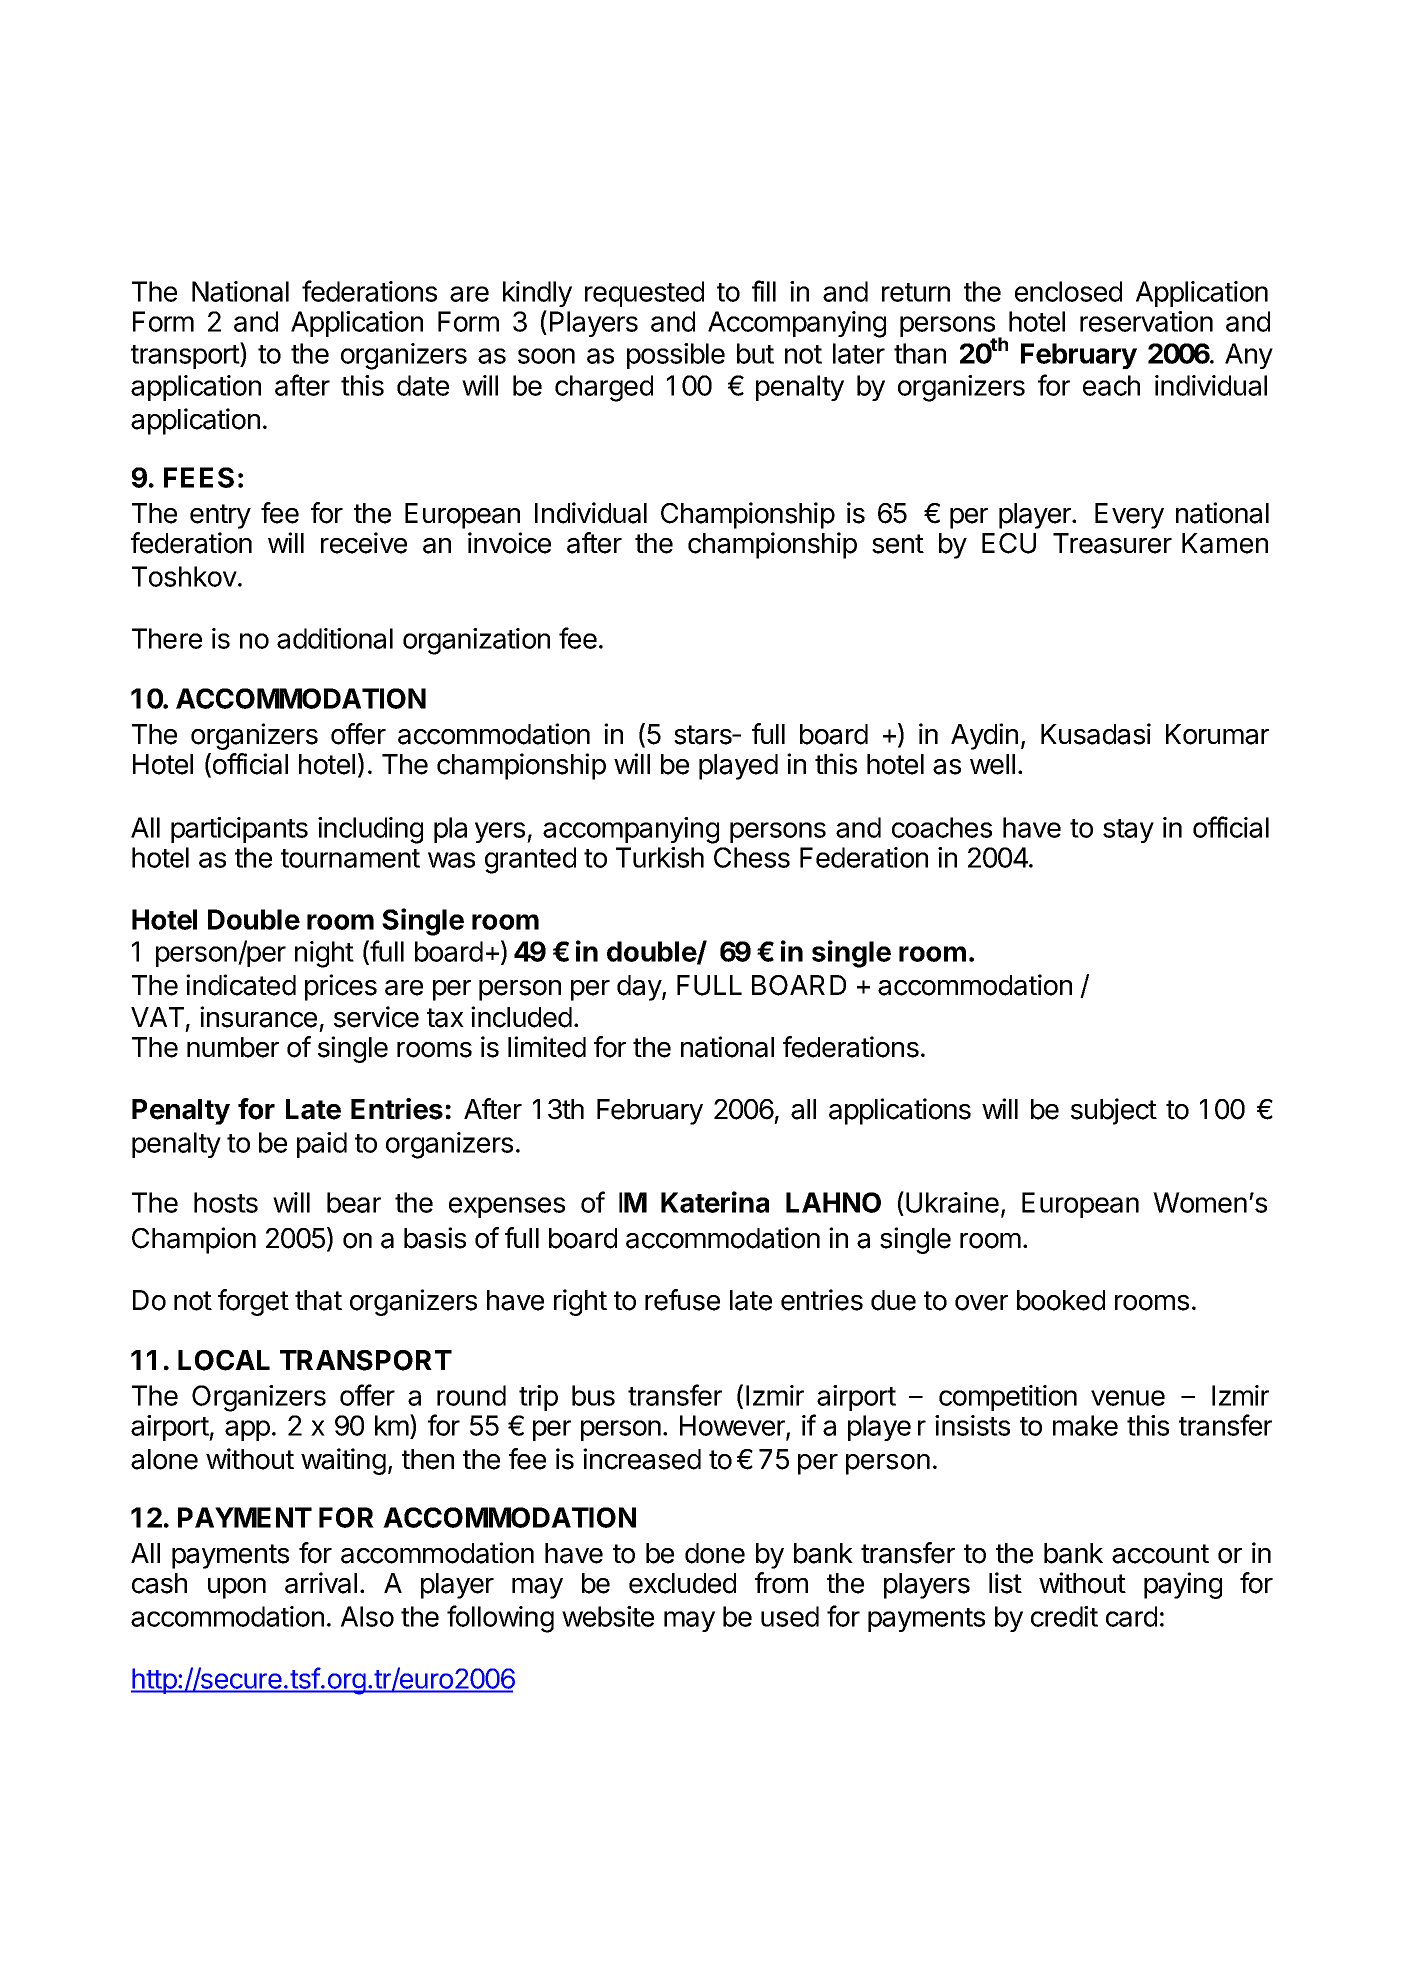 The image size is (1406, 1986). Describe the element at coordinates (423, 385) in the page. I see `date` at that location.
